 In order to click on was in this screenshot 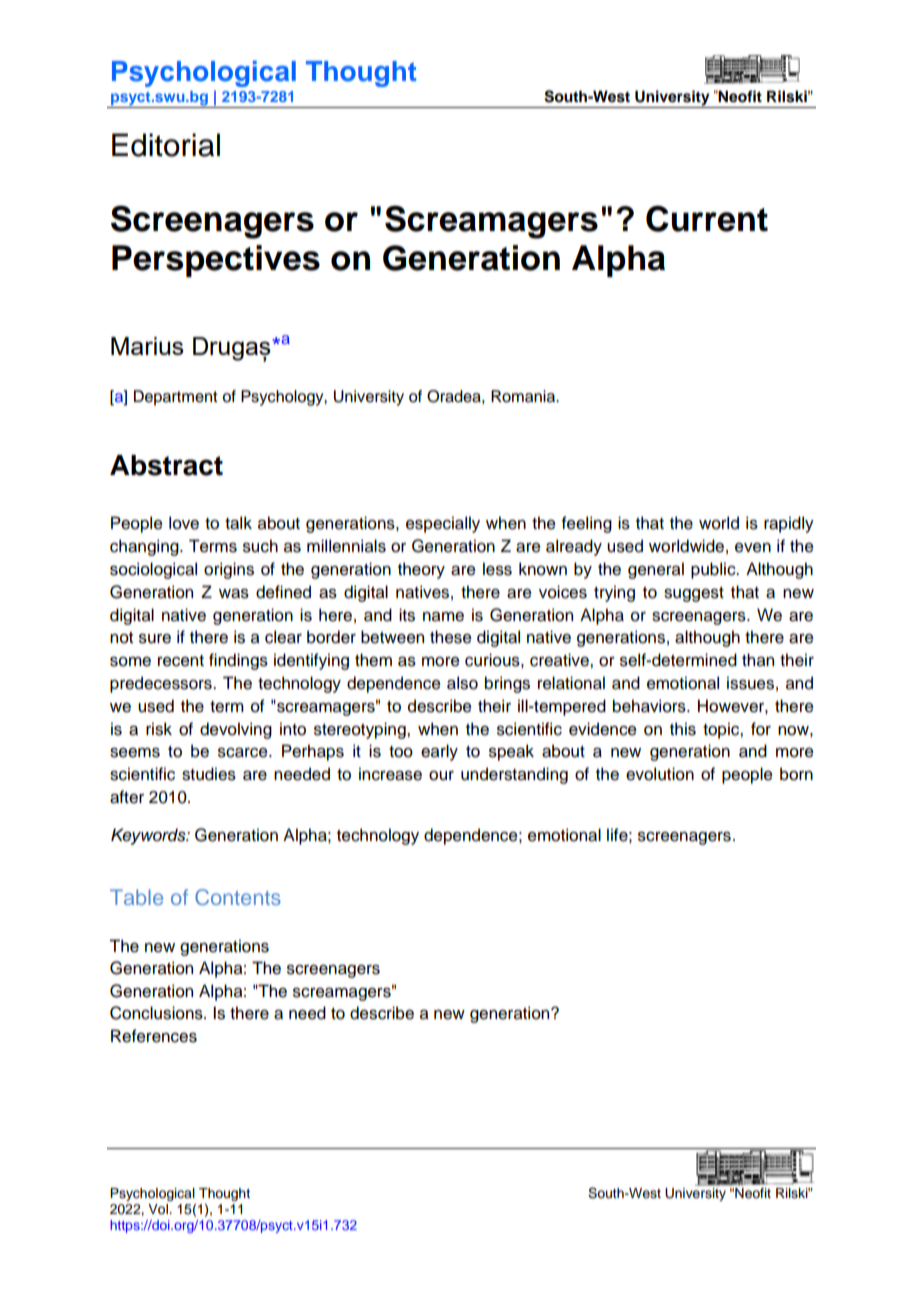, I will do `click(234, 594)`.
